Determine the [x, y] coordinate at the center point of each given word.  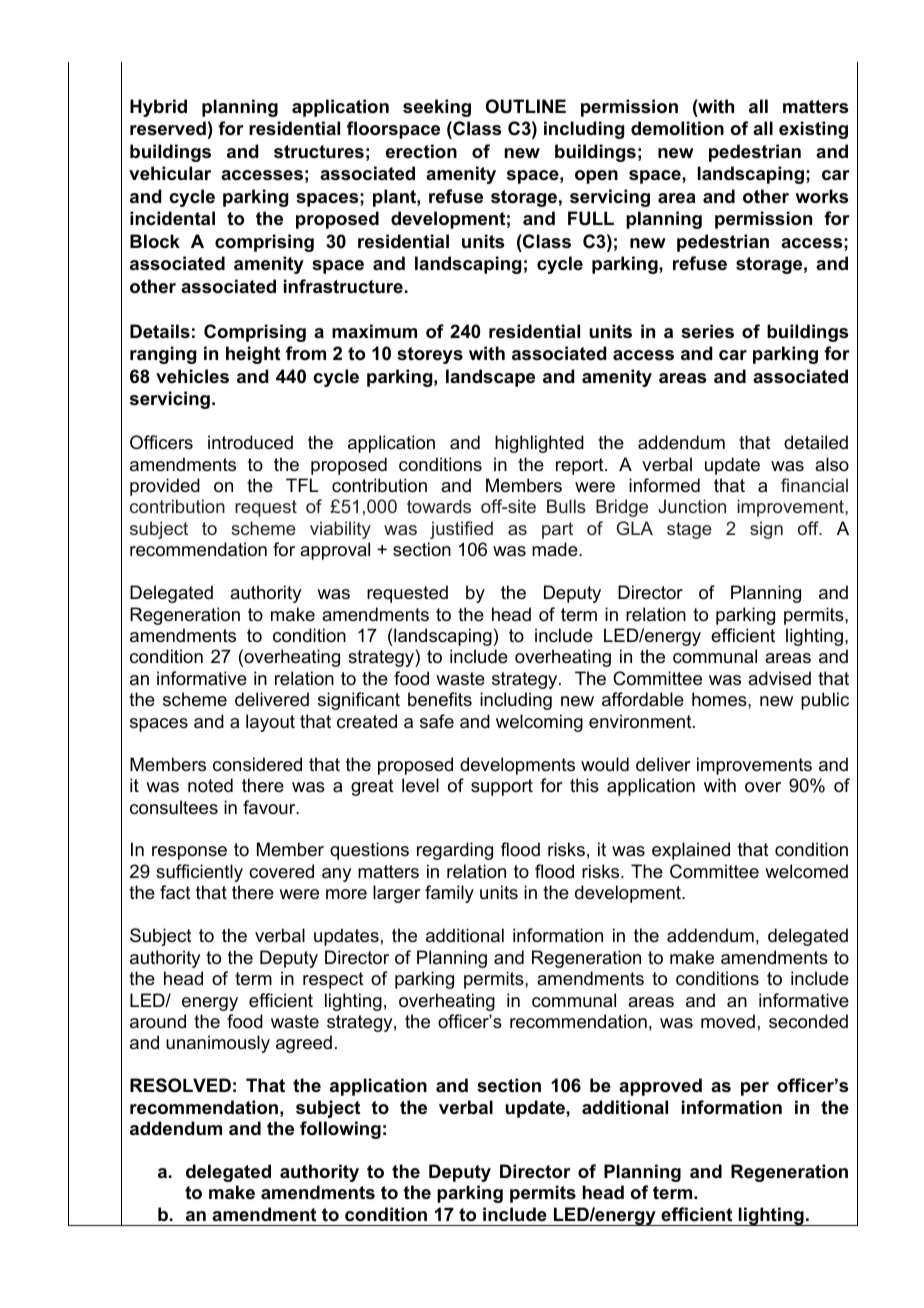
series [707, 331]
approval [335, 551]
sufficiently [199, 873]
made [556, 549]
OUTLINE [526, 106]
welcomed [806, 871]
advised [779, 678]
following [340, 1130]
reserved [168, 128]
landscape [490, 378]
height [253, 355]
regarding [455, 851]
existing [813, 130]
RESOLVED [180, 1085]
